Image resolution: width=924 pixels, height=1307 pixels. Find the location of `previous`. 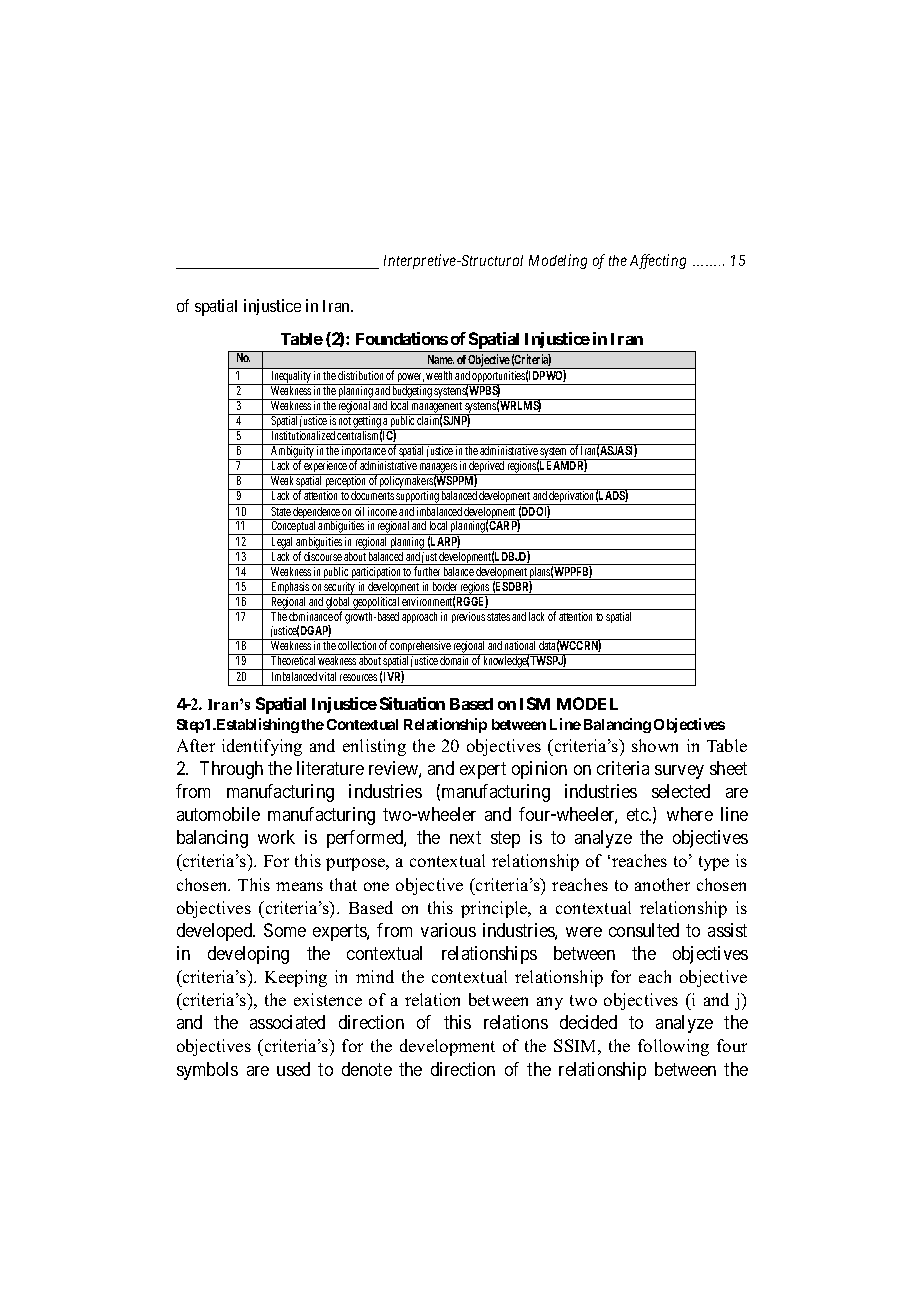

previous is located at coordinates (468, 617).
